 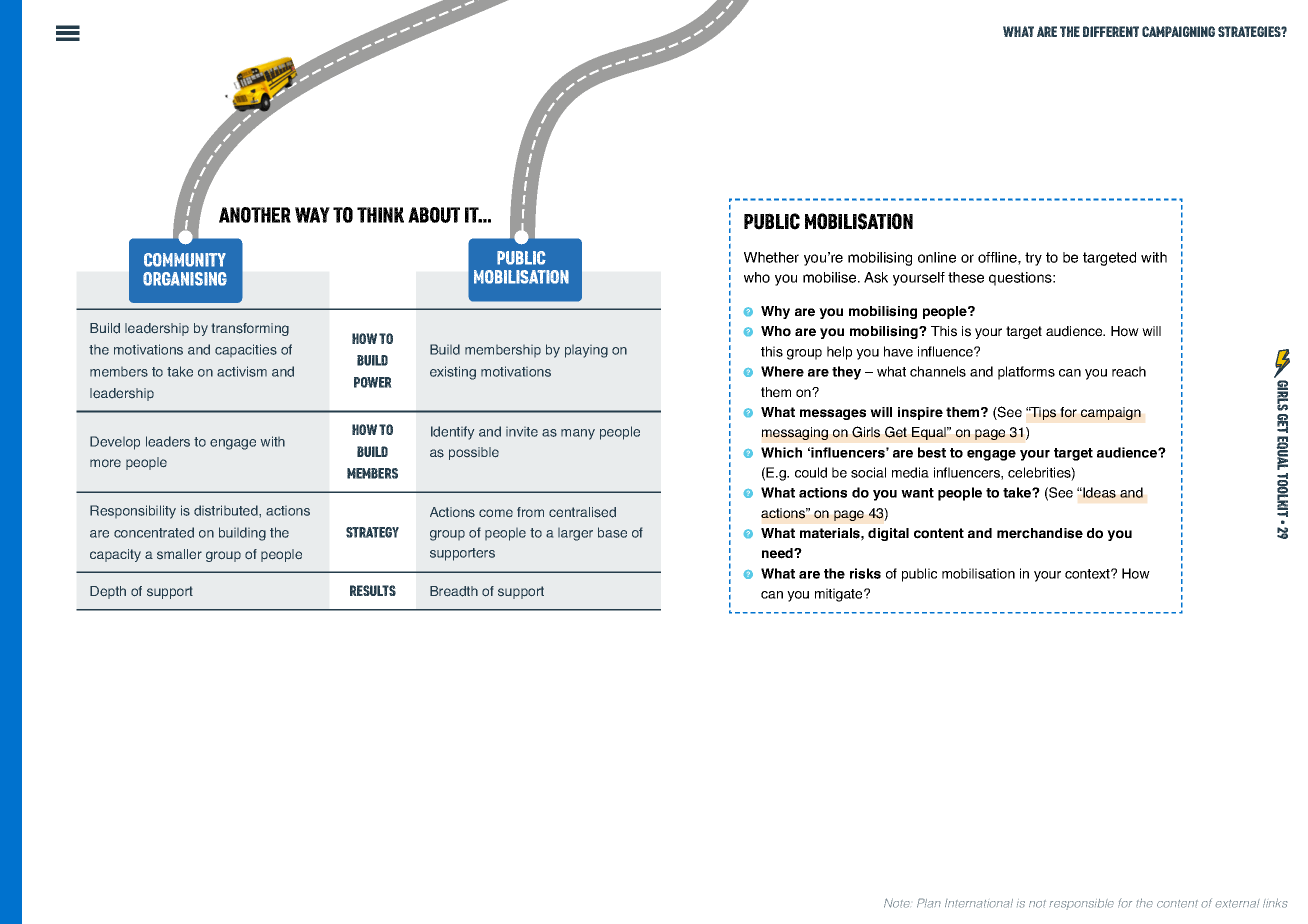 I want to click on Note, so click(x=897, y=903).
